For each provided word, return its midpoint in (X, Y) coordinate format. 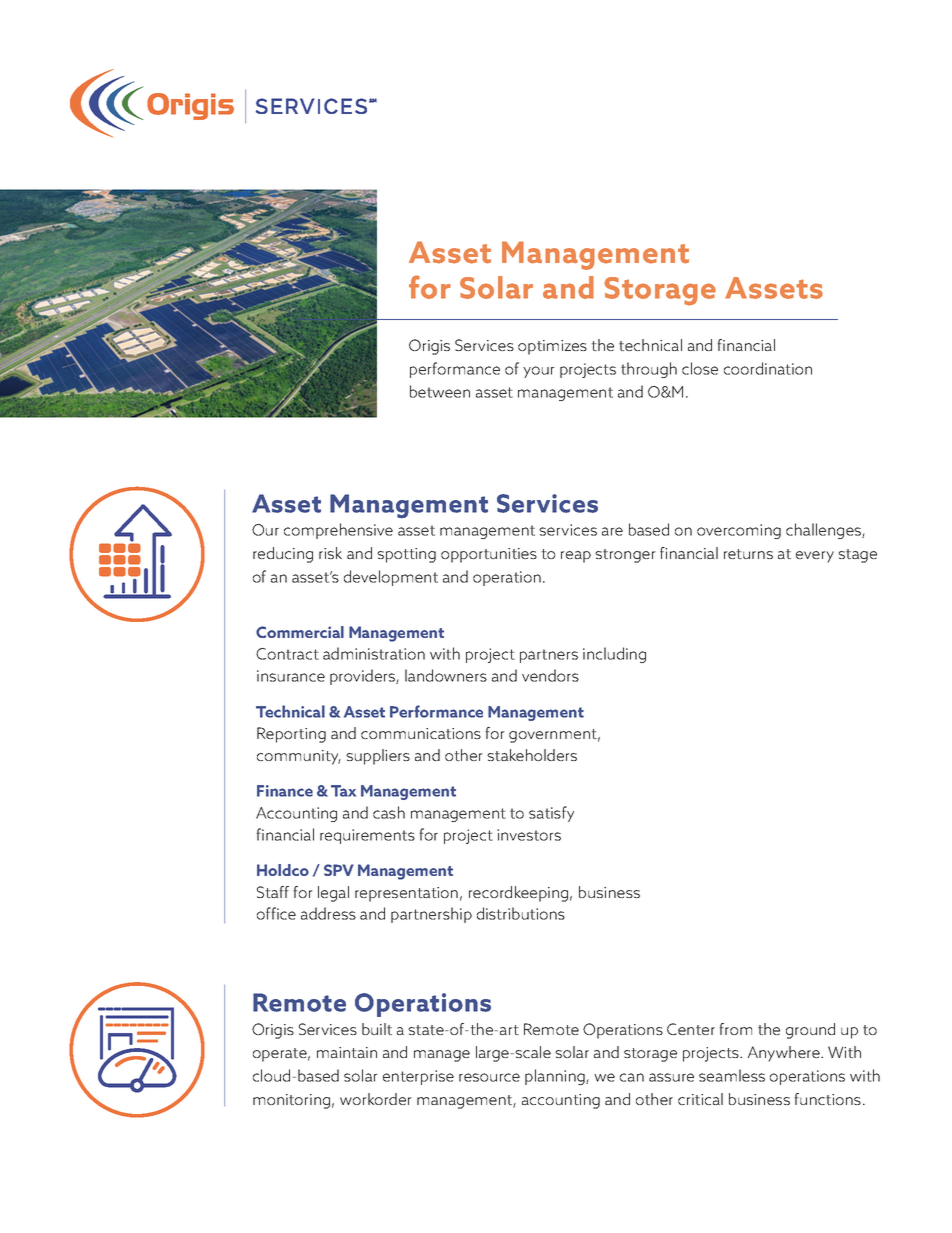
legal (333, 894)
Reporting (291, 735)
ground (810, 1031)
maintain (347, 1052)
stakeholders (532, 755)
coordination (768, 368)
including (614, 655)
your (539, 372)
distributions (521, 913)
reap (576, 557)
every (815, 557)
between (440, 391)
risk (330, 553)
